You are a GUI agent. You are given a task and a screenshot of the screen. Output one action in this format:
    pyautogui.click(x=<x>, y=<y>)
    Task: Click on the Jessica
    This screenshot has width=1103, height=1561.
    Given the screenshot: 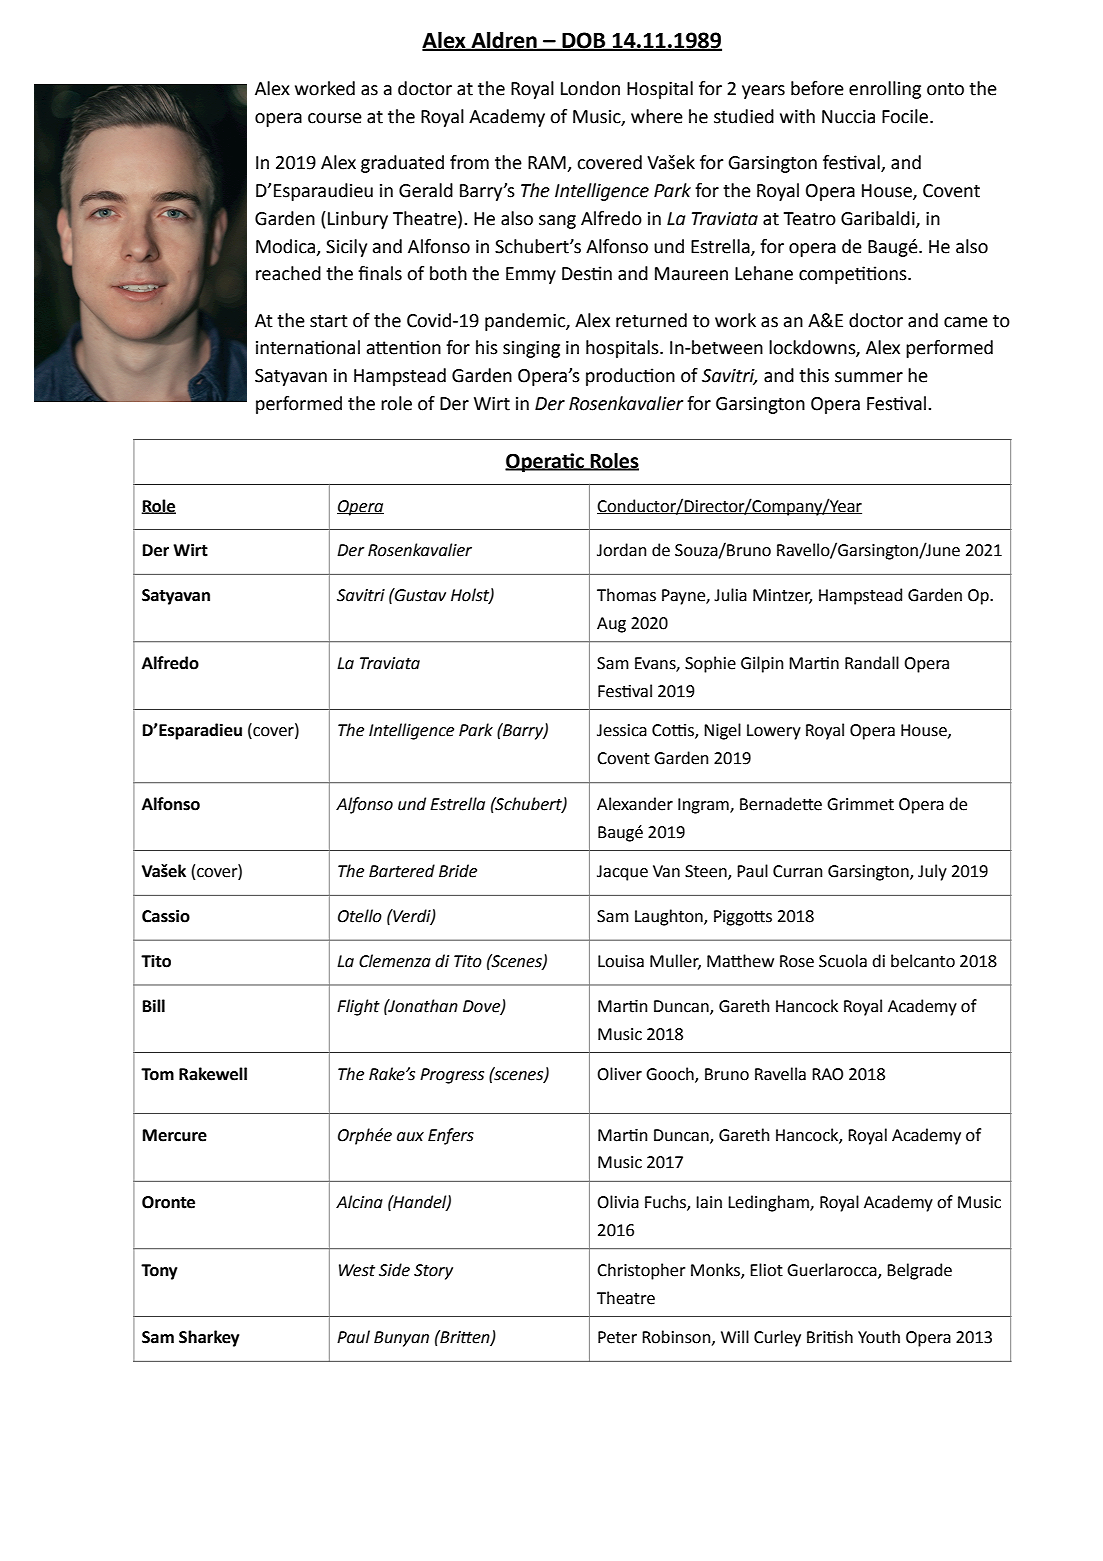 What is the action you would take?
    pyautogui.click(x=622, y=730)
